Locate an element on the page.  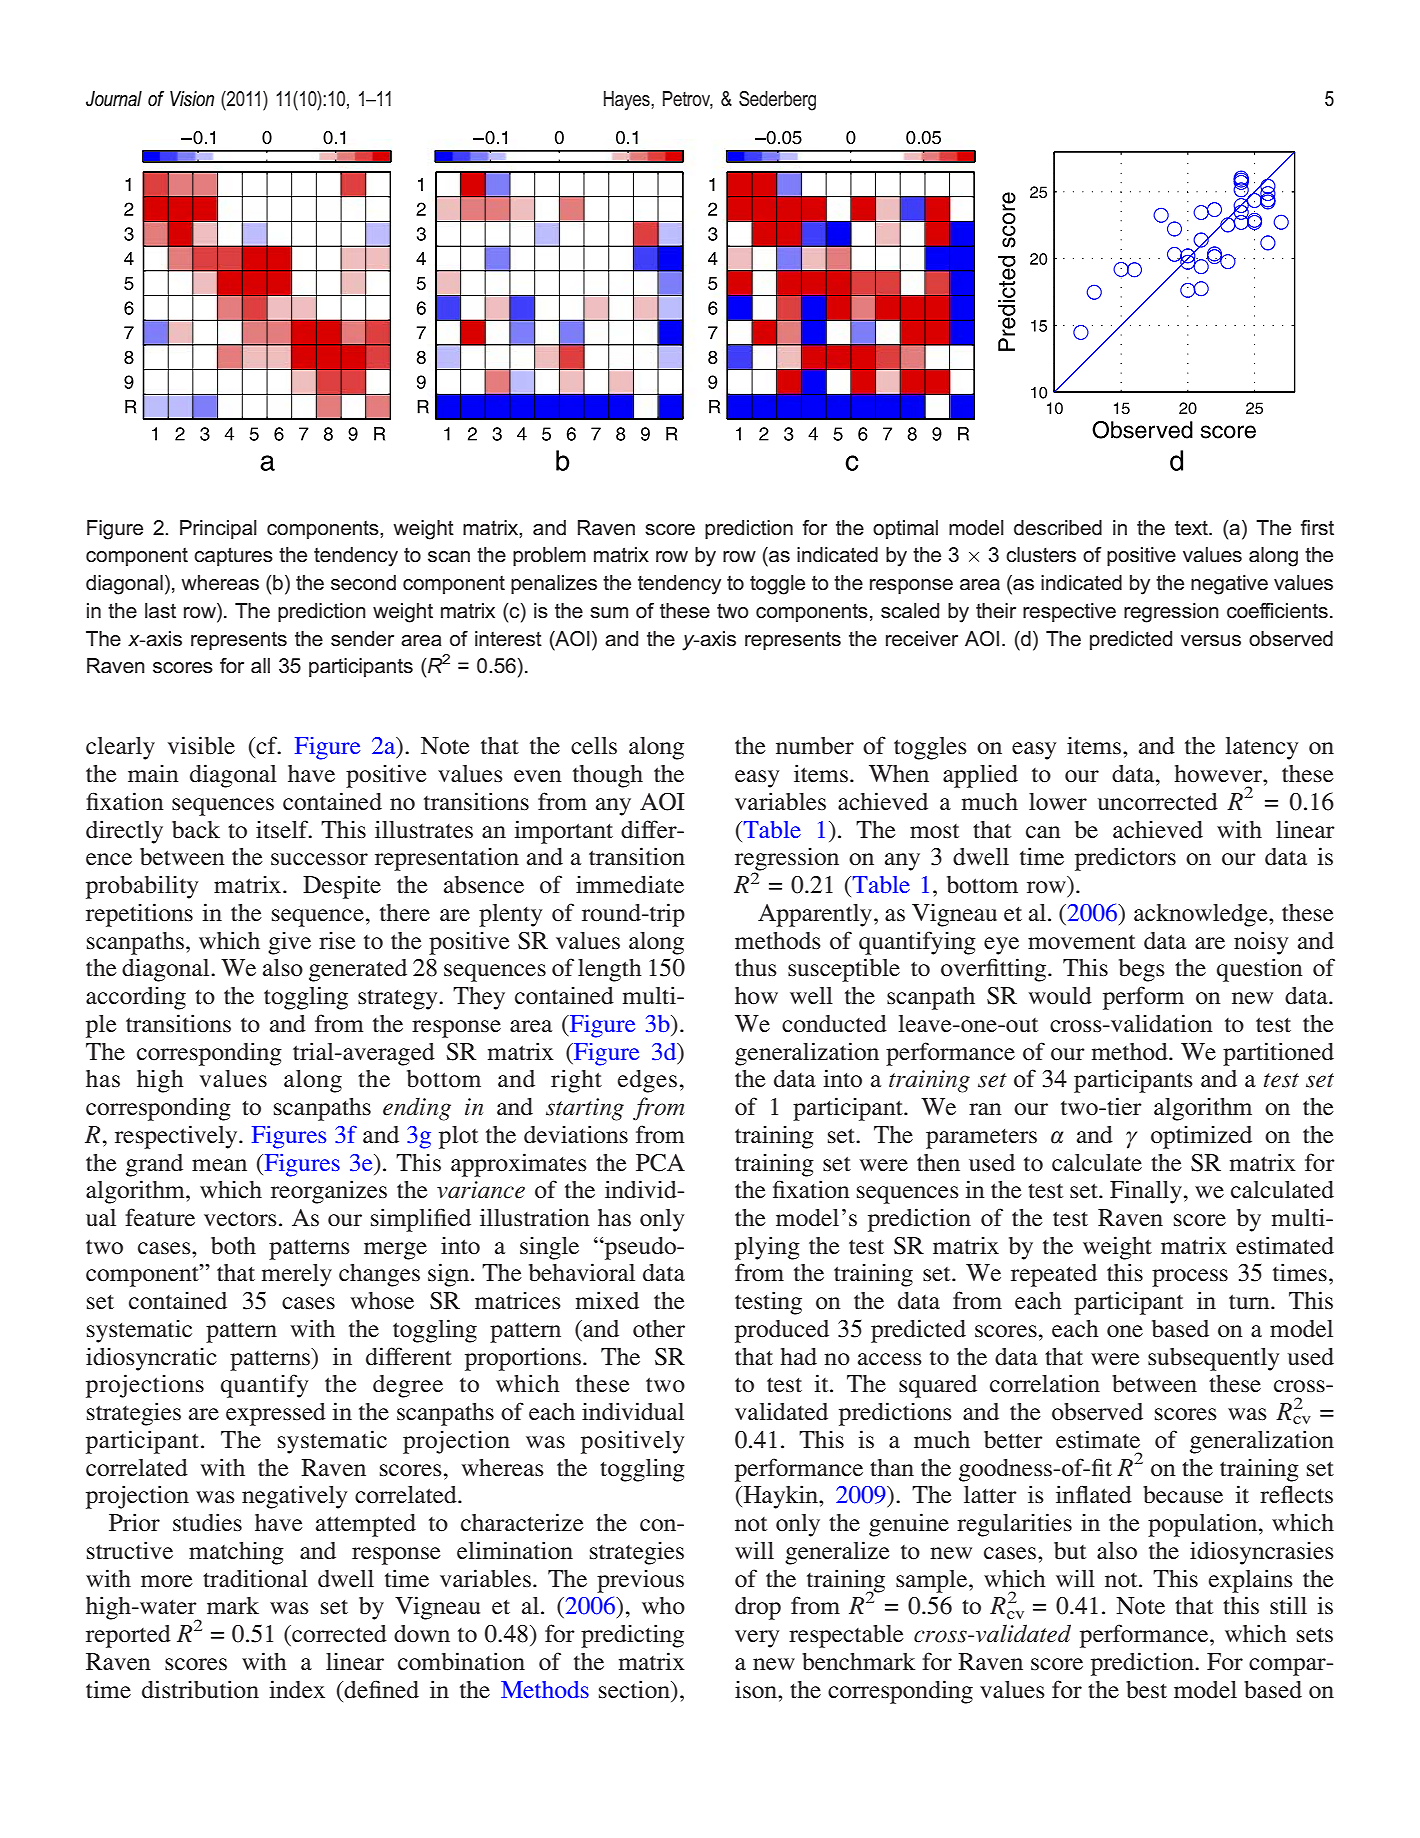
Petrov is located at coordinates (688, 99).
